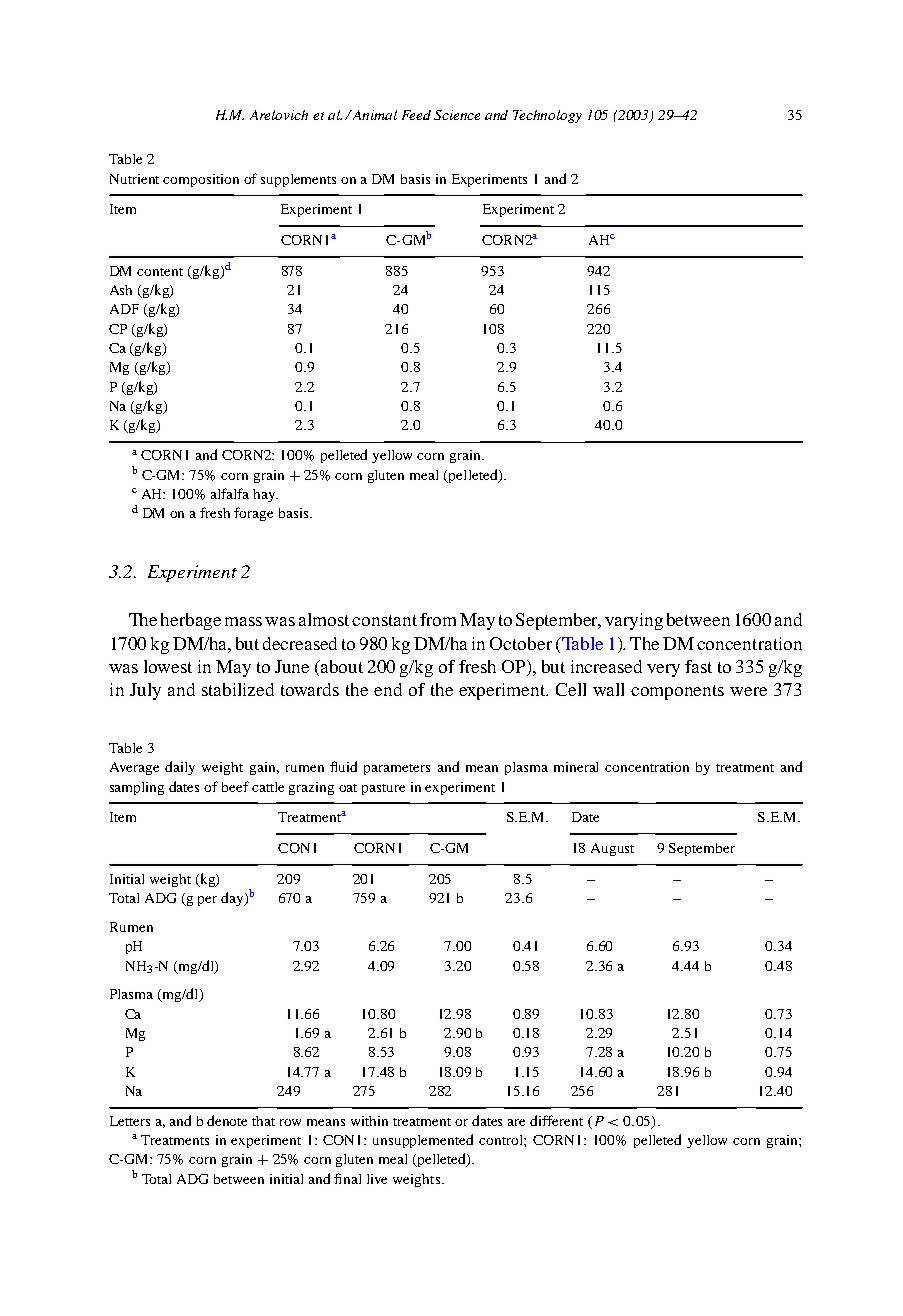 The width and height of the image is (903, 1316). I want to click on Technology, so click(547, 116).
